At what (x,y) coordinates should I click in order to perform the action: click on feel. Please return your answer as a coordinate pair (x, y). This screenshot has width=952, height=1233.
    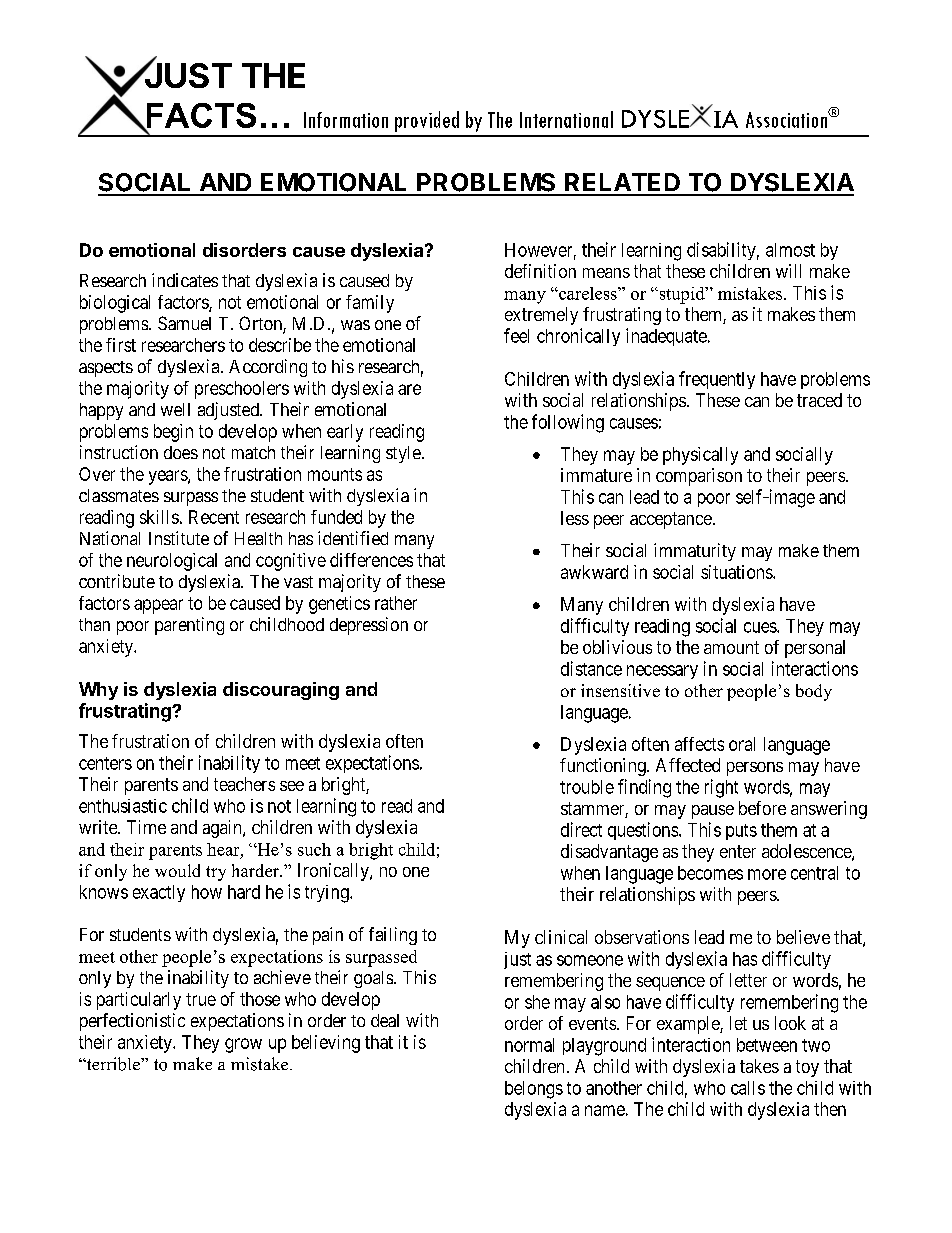
    Looking at the image, I should click on (516, 335).
